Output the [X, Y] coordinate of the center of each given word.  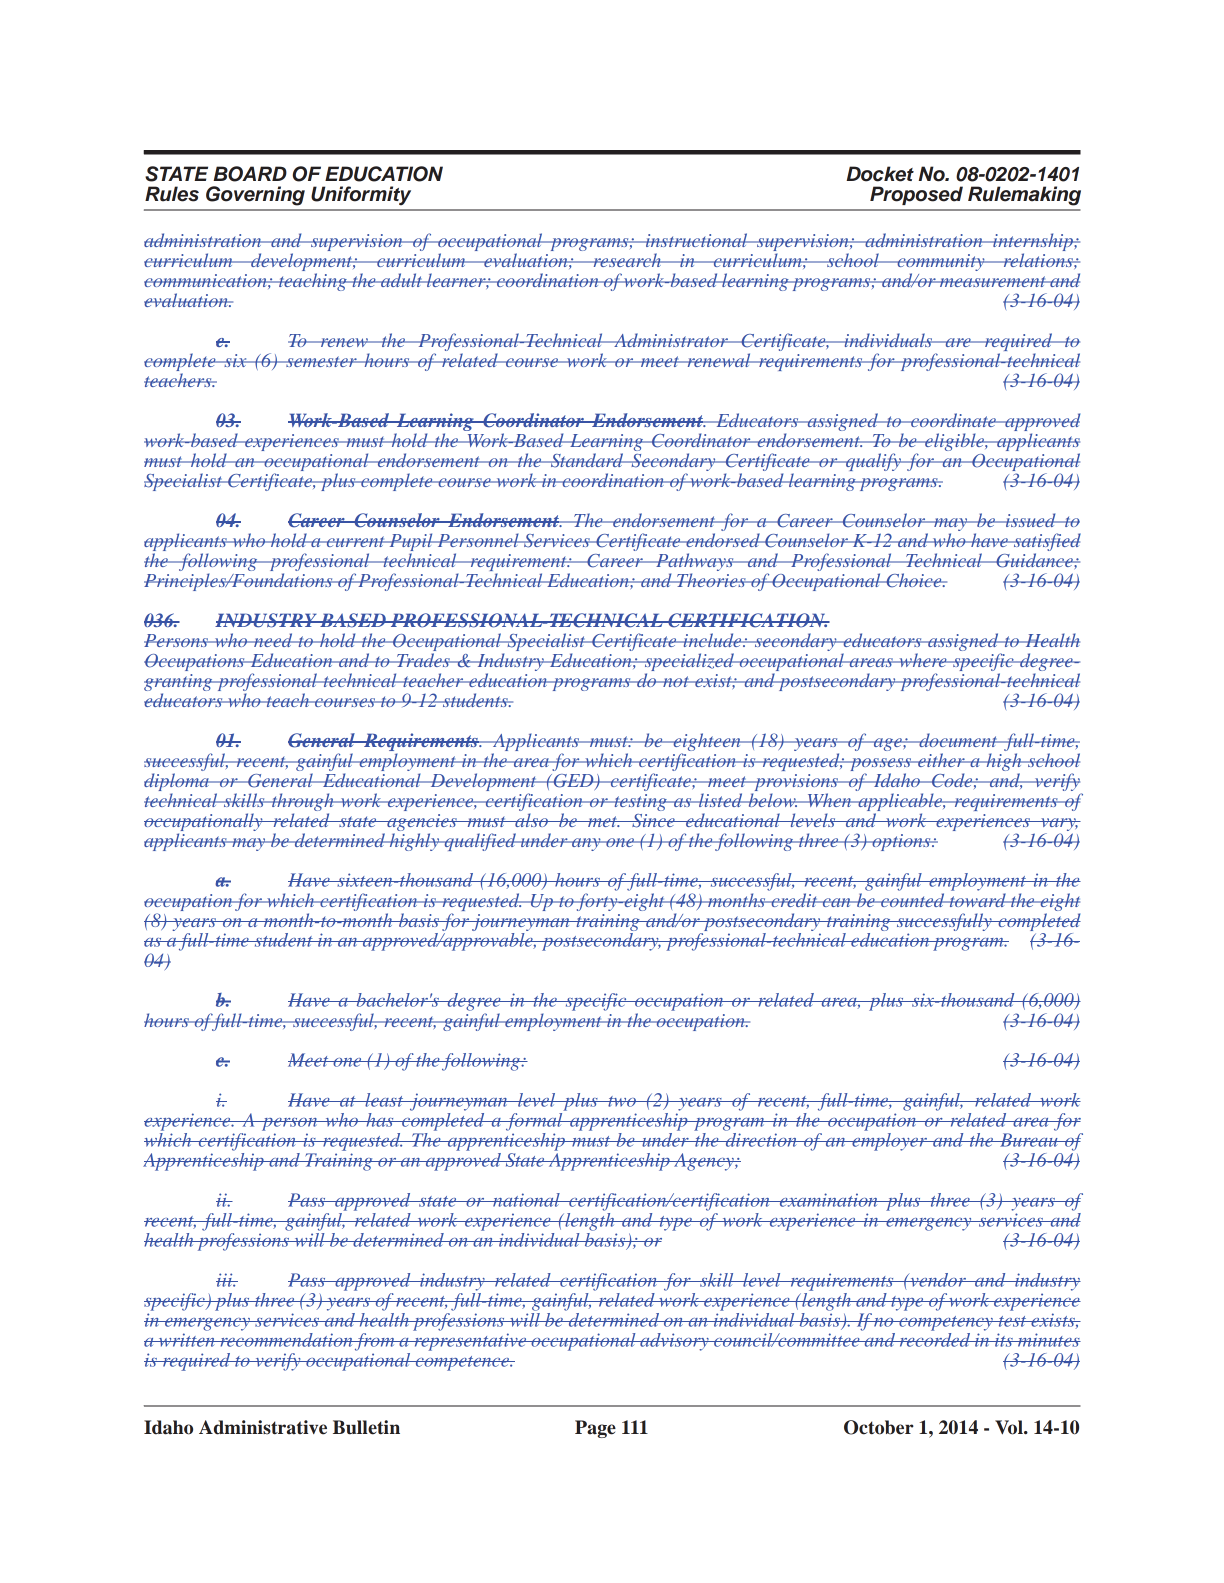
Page [595, 1429]
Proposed [916, 195]
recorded [935, 1338]
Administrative [263, 1427]
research [627, 260]
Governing [255, 196]
